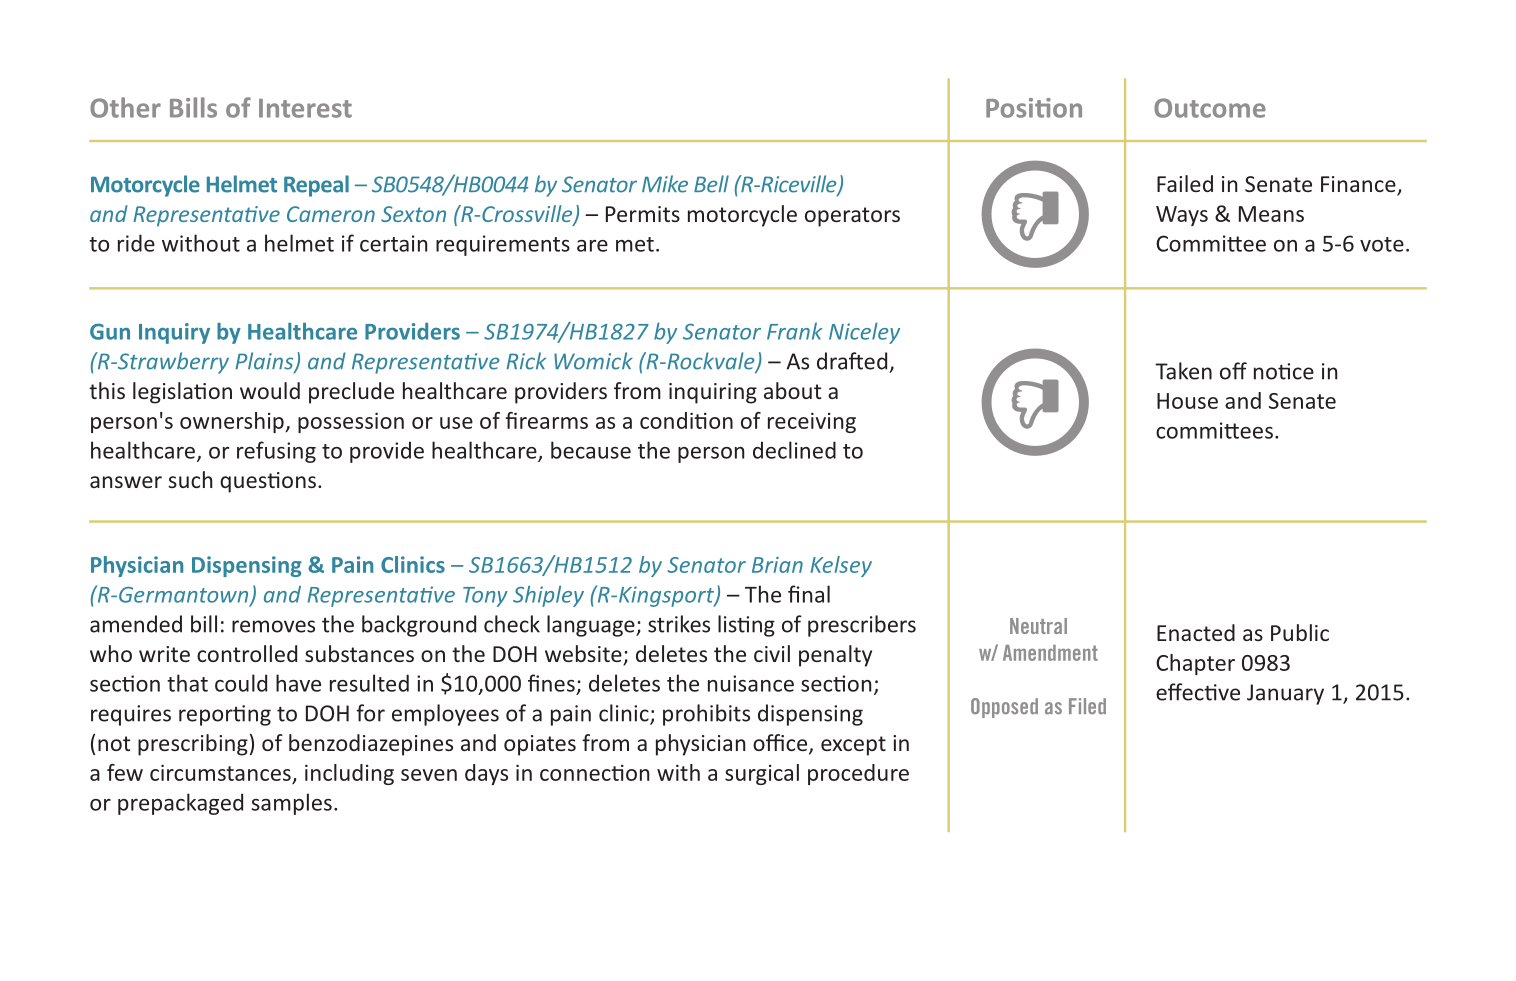 Image resolution: width=1516 pixels, height=981 pixels. I want to click on surgical, so click(762, 774).
